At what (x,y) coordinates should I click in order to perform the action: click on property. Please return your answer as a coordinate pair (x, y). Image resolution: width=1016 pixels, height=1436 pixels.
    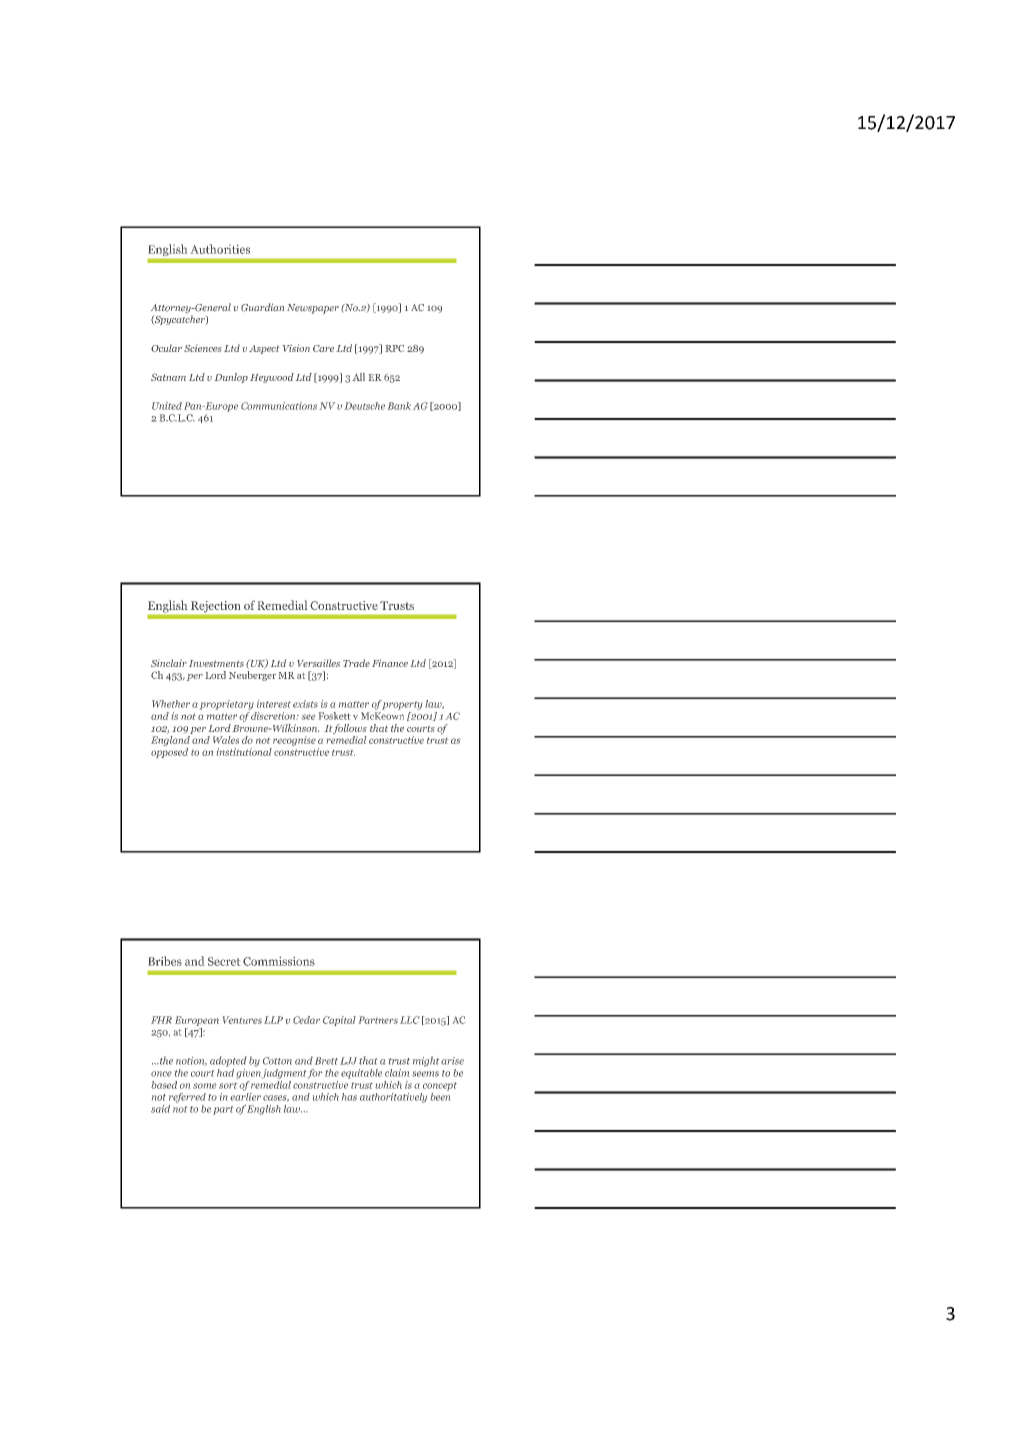
    Looking at the image, I should click on (401, 705).
